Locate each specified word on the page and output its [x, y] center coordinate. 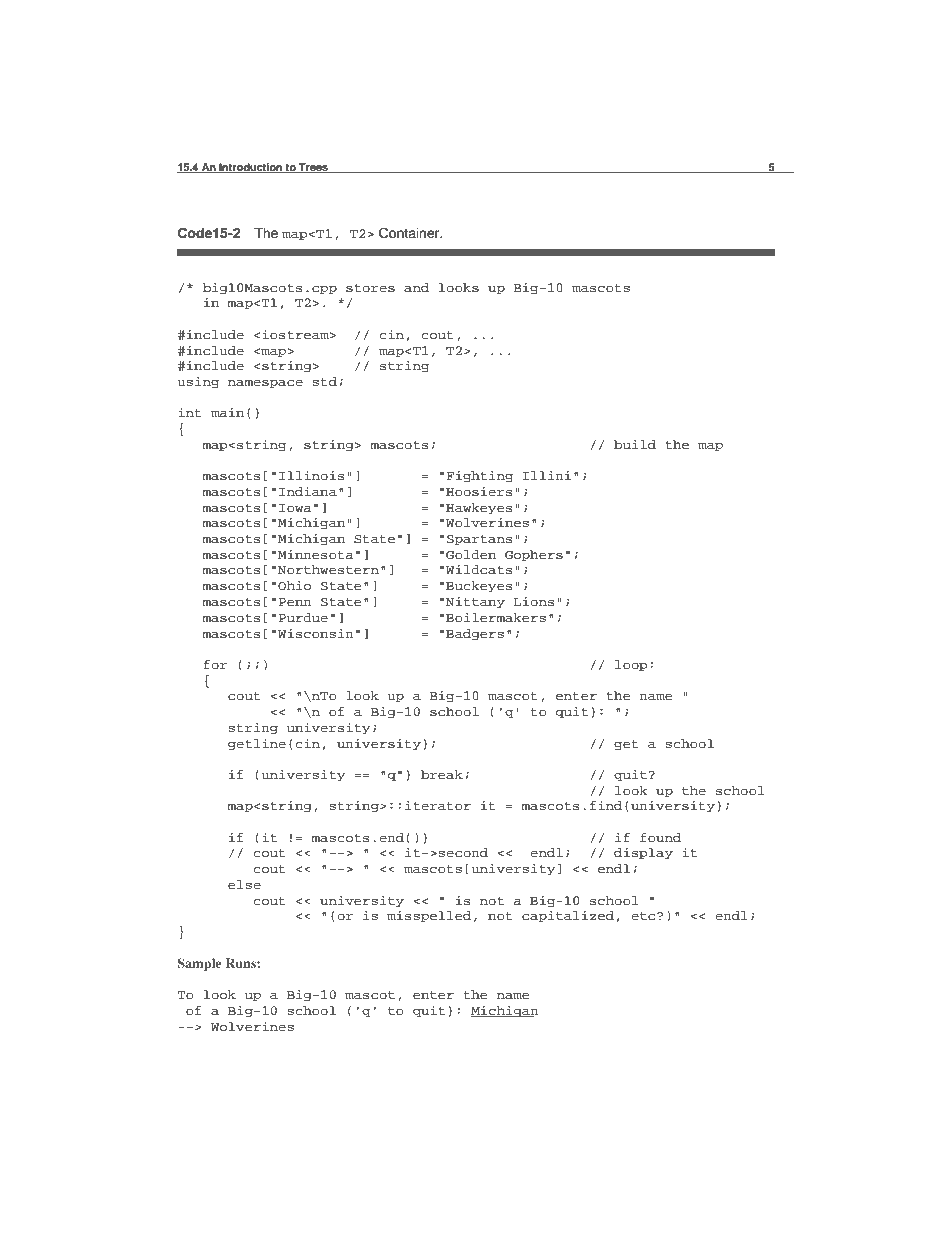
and [416, 287]
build [635, 444]
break [442, 774]
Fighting [479, 476]
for [215, 664]
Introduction [251, 168]
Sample [199, 964]
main [227, 412]
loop [631, 666]
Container [410, 233]
